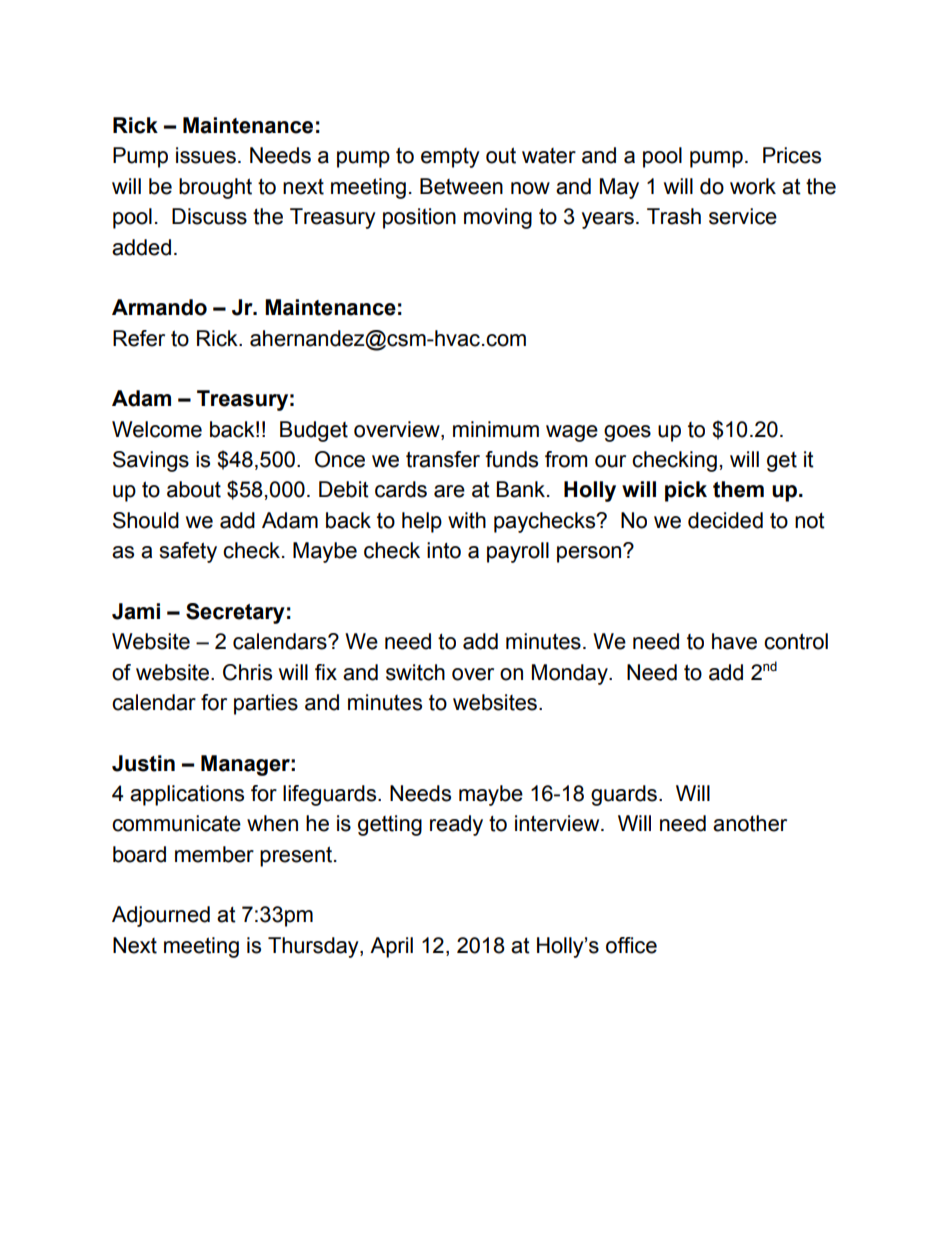 The height and width of the page is (1233, 952). I want to click on ready, so click(456, 825).
